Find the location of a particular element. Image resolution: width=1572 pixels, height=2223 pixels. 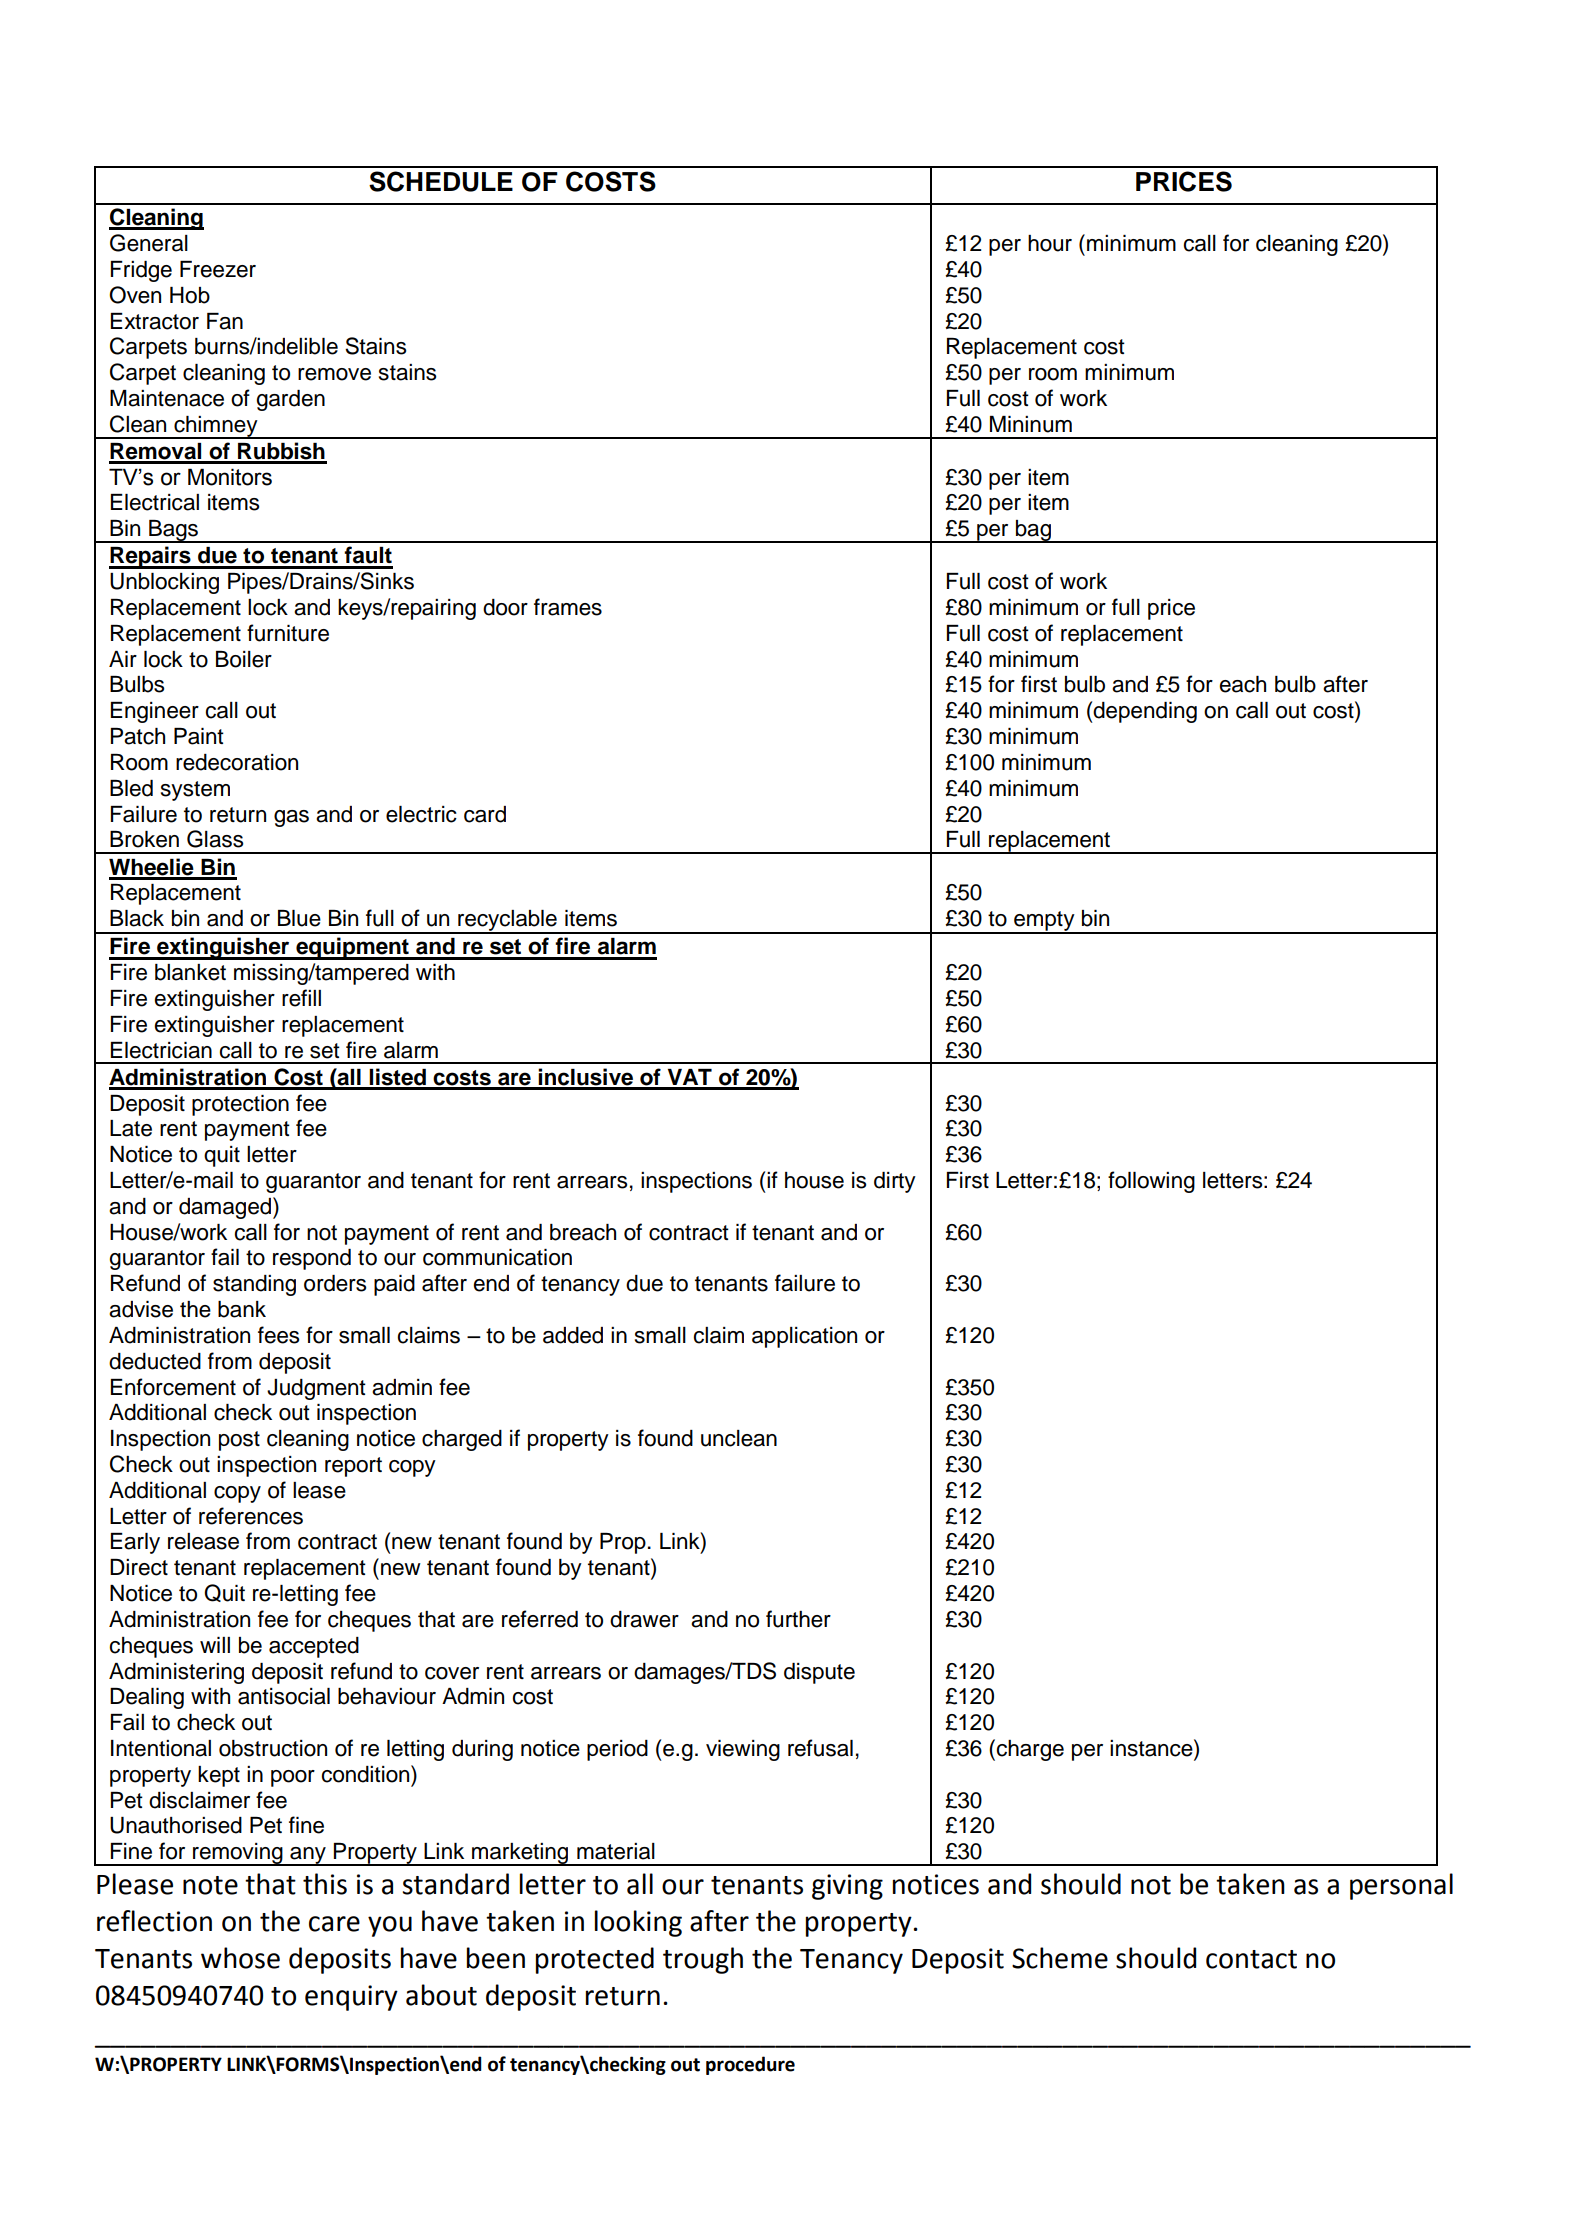

Boiler is located at coordinates (244, 659).
